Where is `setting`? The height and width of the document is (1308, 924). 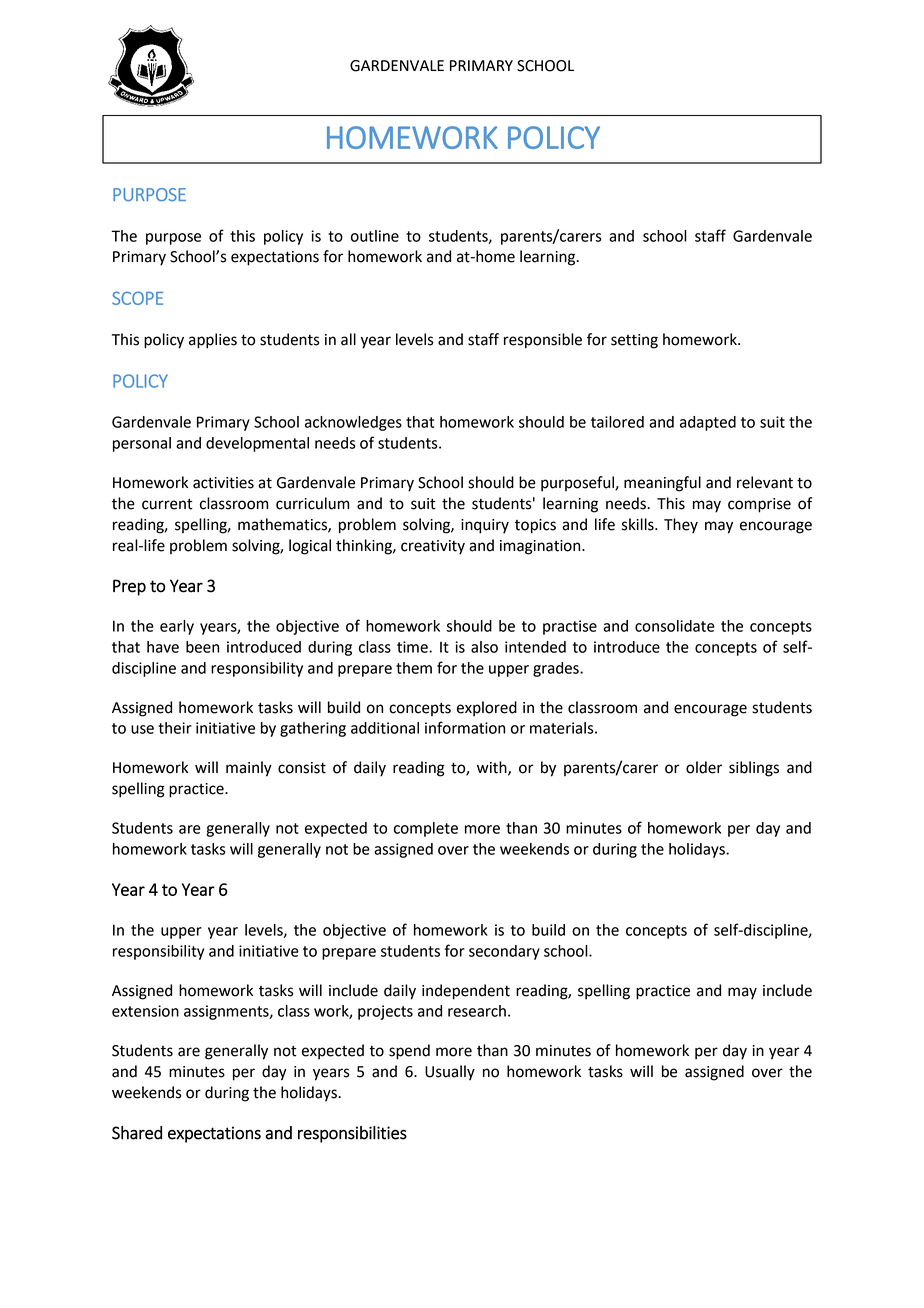 setting is located at coordinates (634, 341).
